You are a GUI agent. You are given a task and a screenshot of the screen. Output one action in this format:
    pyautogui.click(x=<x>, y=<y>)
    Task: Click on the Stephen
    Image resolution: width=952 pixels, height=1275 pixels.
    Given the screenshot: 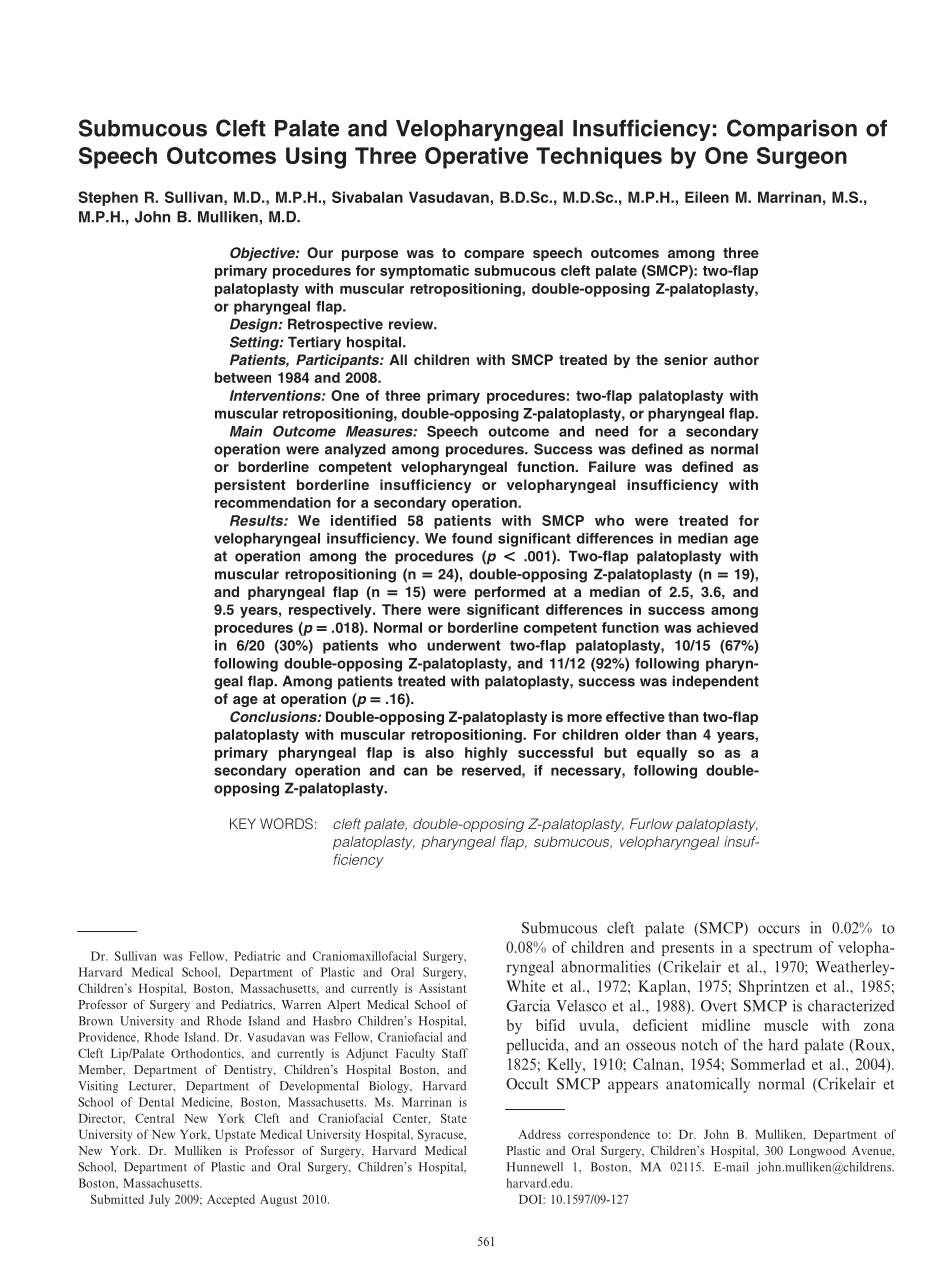 What is the action you would take?
    pyautogui.click(x=108, y=198)
